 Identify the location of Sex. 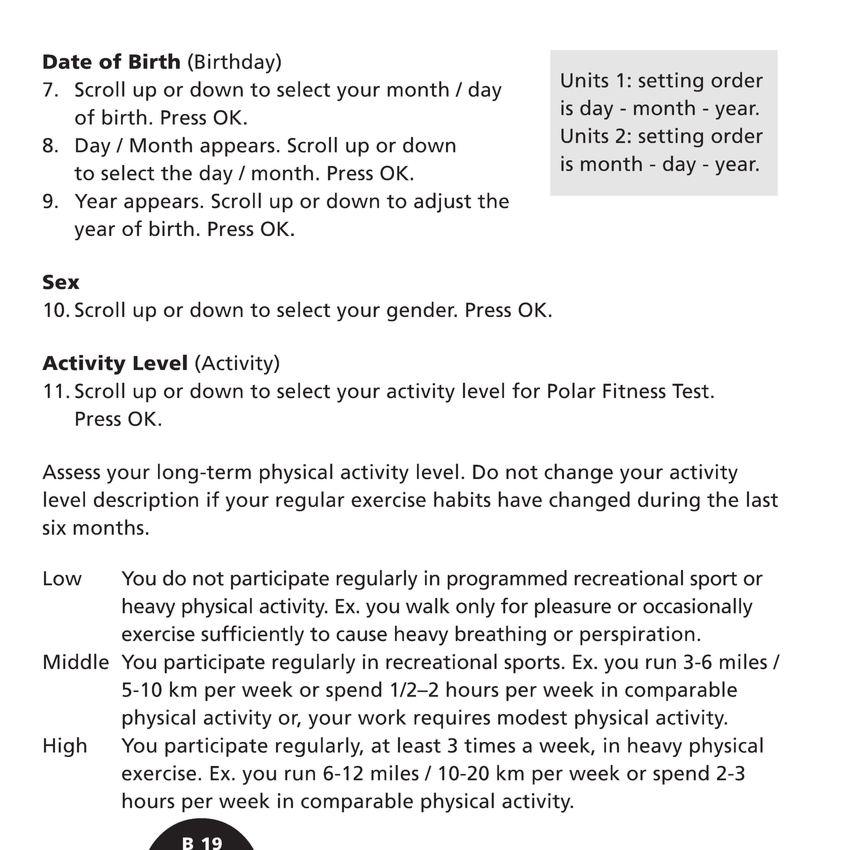
(61, 282).
